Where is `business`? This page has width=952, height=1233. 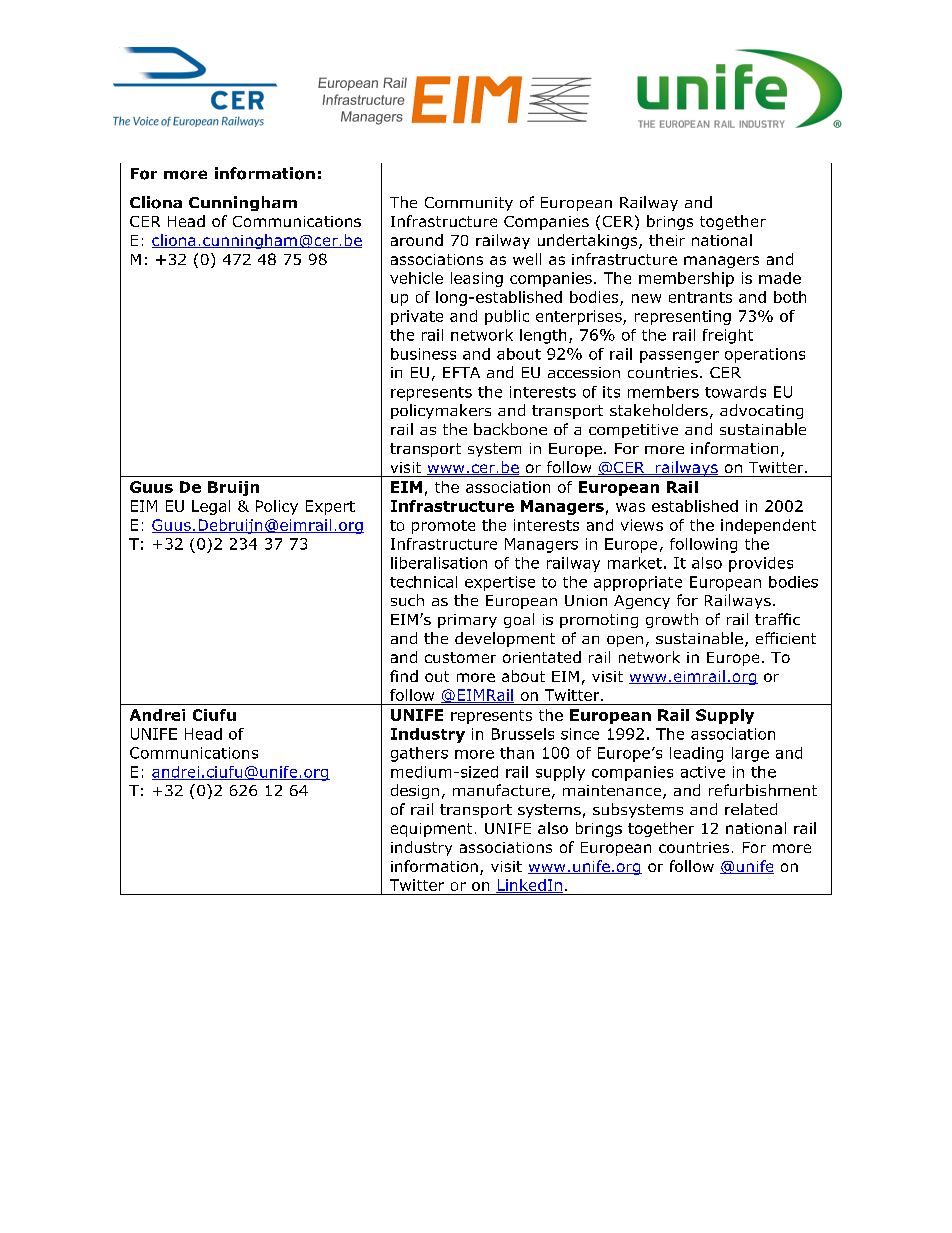
business is located at coordinates (423, 354).
